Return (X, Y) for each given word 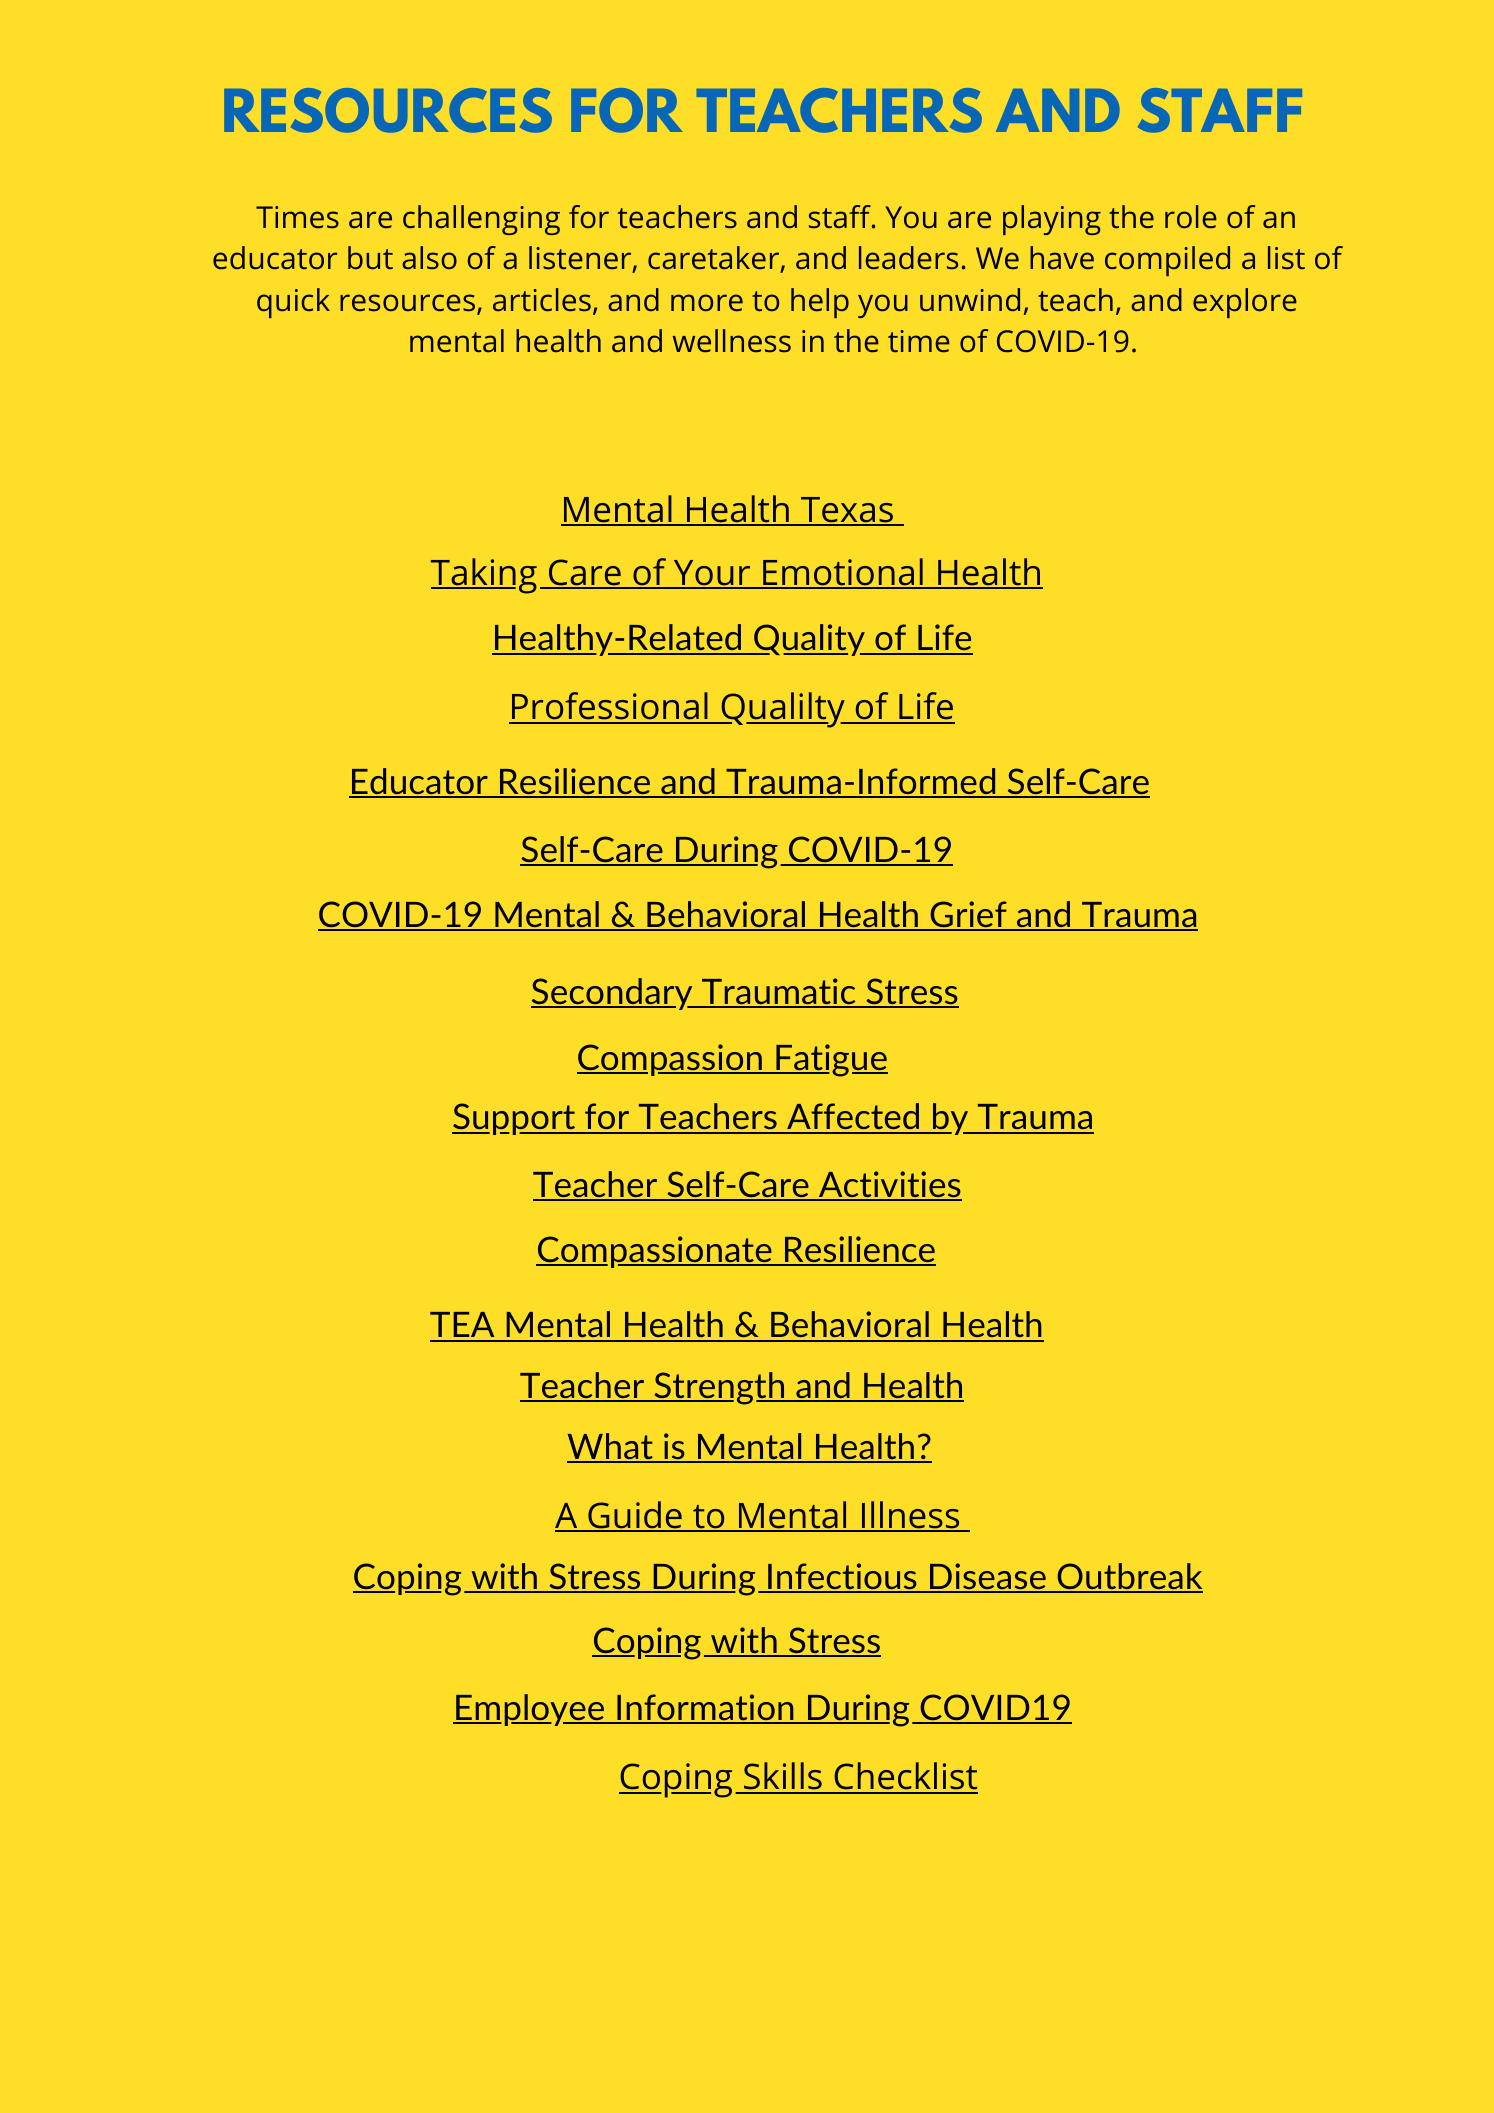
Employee (530, 1710)
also (429, 257)
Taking (484, 576)
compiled (1167, 261)
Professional (609, 707)
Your (712, 574)
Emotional (843, 573)
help (820, 303)
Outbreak (1129, 1577)
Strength (719, 1388)
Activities (889, 1185)
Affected (853, 1118)
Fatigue (831, 1060)
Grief (968, 915)
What (611, 1447)
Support (515, 1119)
